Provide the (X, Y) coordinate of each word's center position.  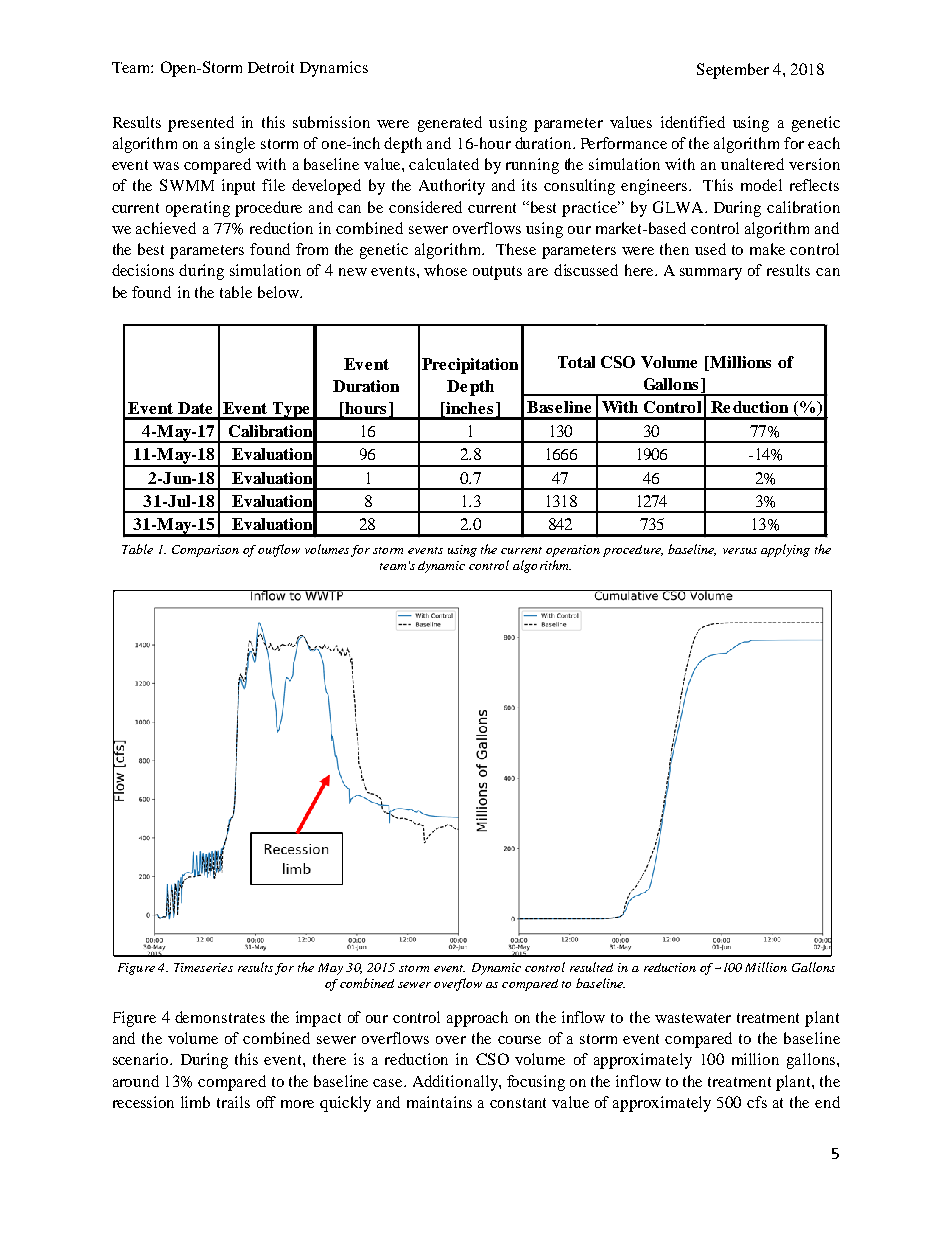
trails (233, 1102)
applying (785, 550)
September (733, 71)
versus (740, 551)
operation (573, 551)
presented (201, 124)
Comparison (205, 551)
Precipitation (470, 366)
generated (450, 124)
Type (291, 411)
